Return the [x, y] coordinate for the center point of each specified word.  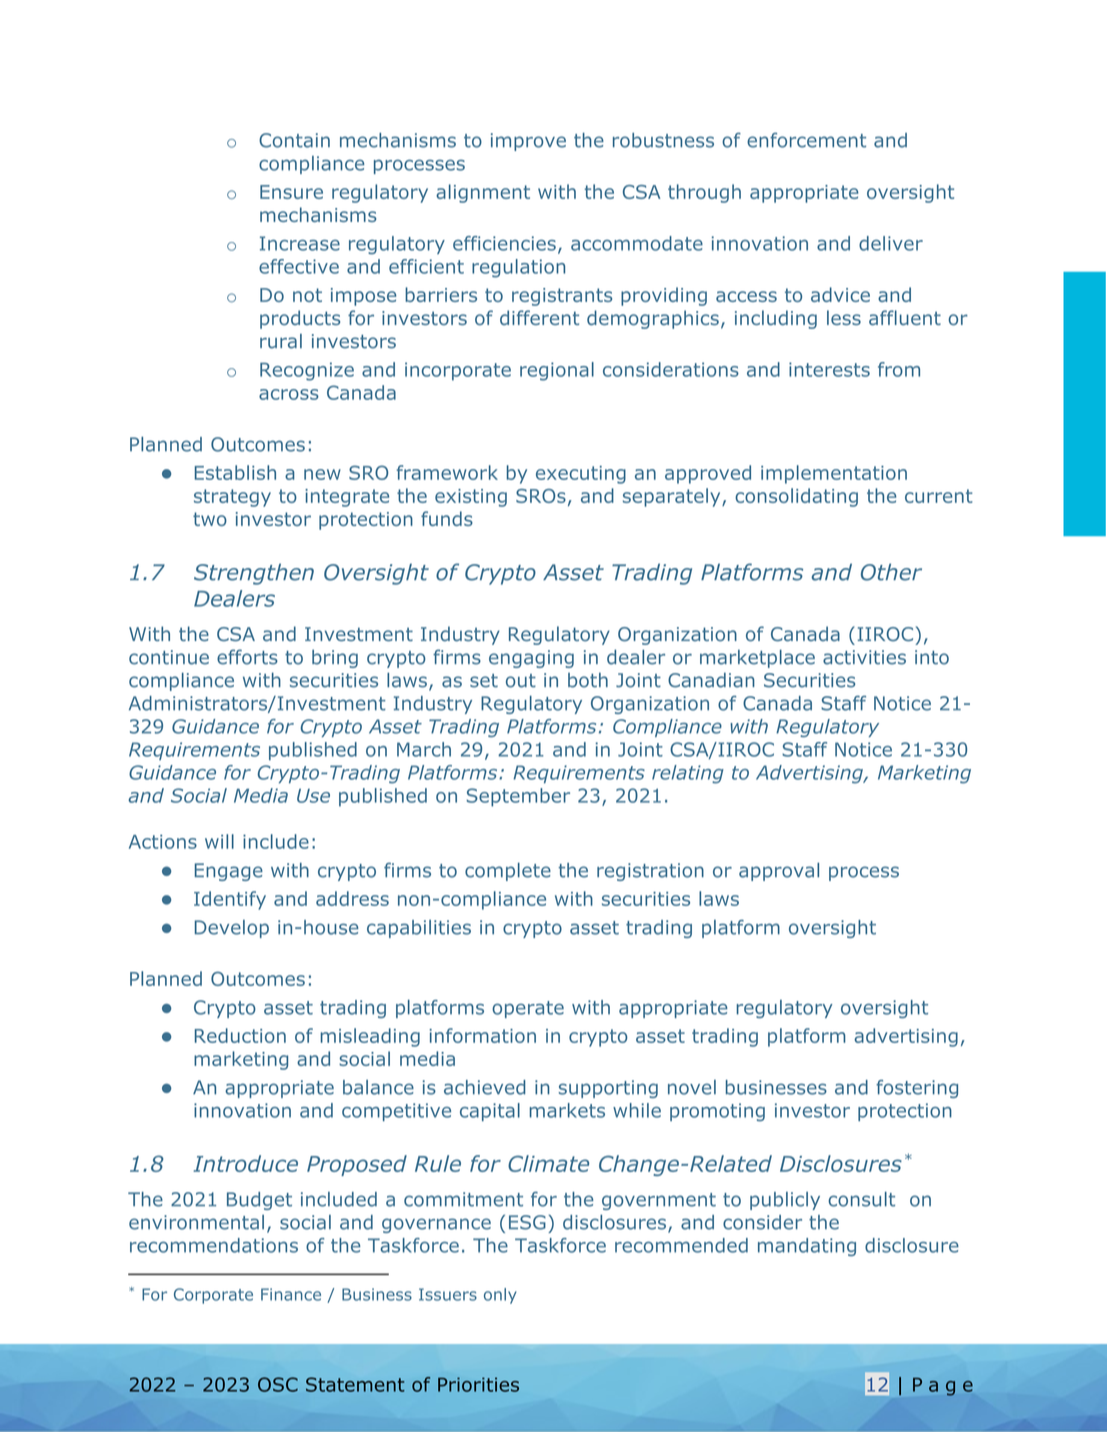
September [518, 797]
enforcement [806, 140]
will [219, 841]
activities [864, 657]
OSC [278, 1384]
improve [528, 142]
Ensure [291, 192]
